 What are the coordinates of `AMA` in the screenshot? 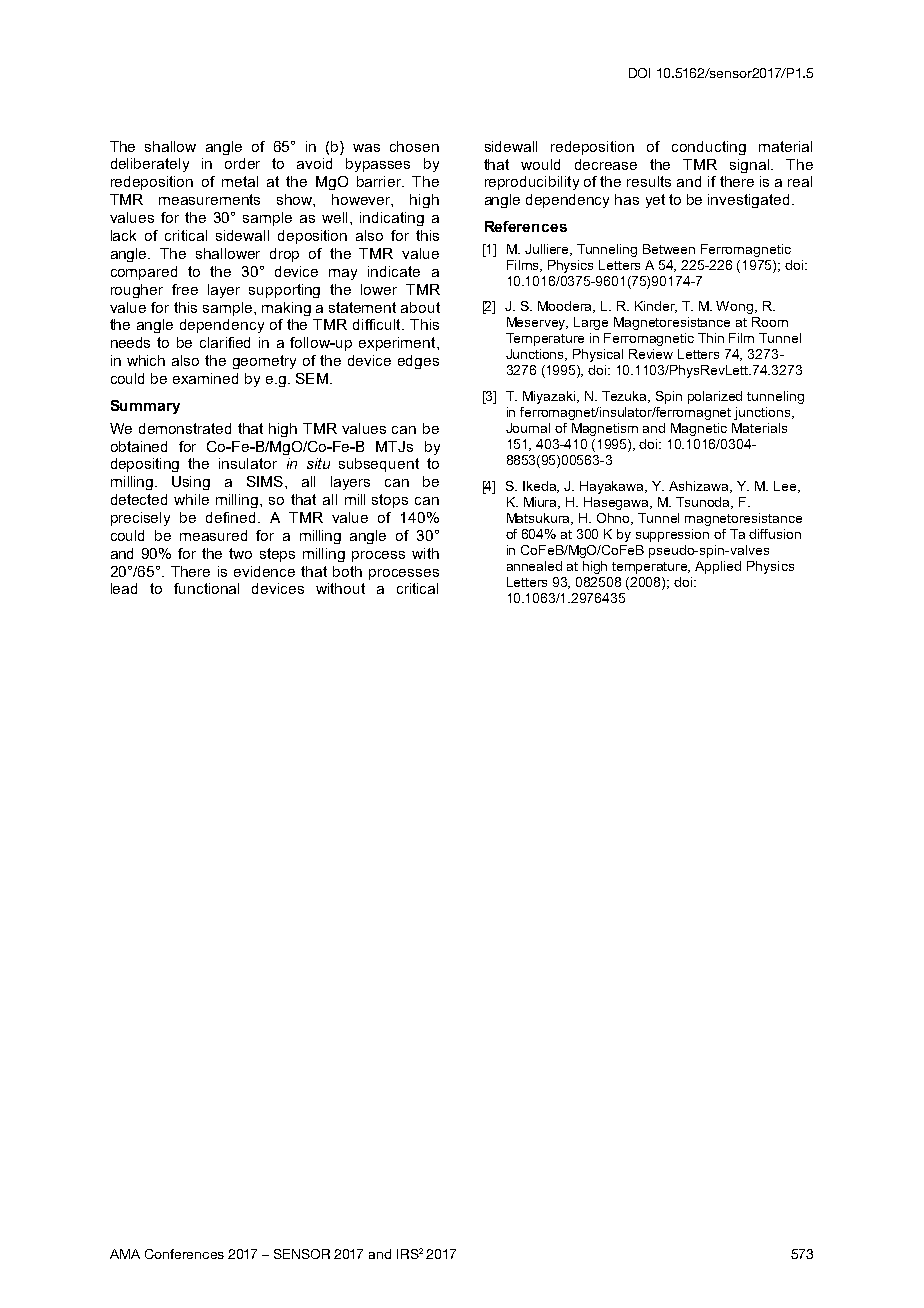 It's located at (125, 1254).
